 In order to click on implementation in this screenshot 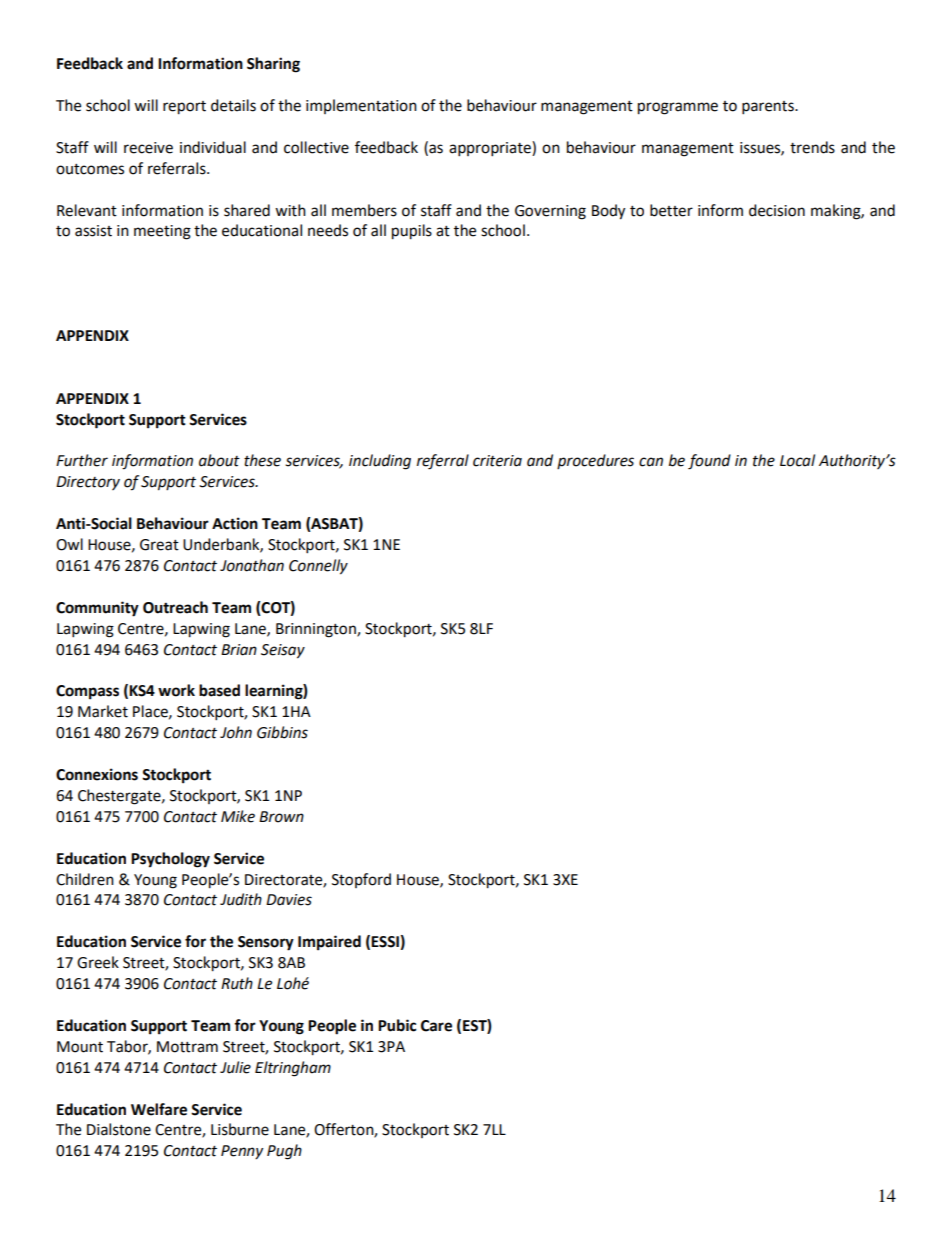, I will do `click(361, 106)`.
